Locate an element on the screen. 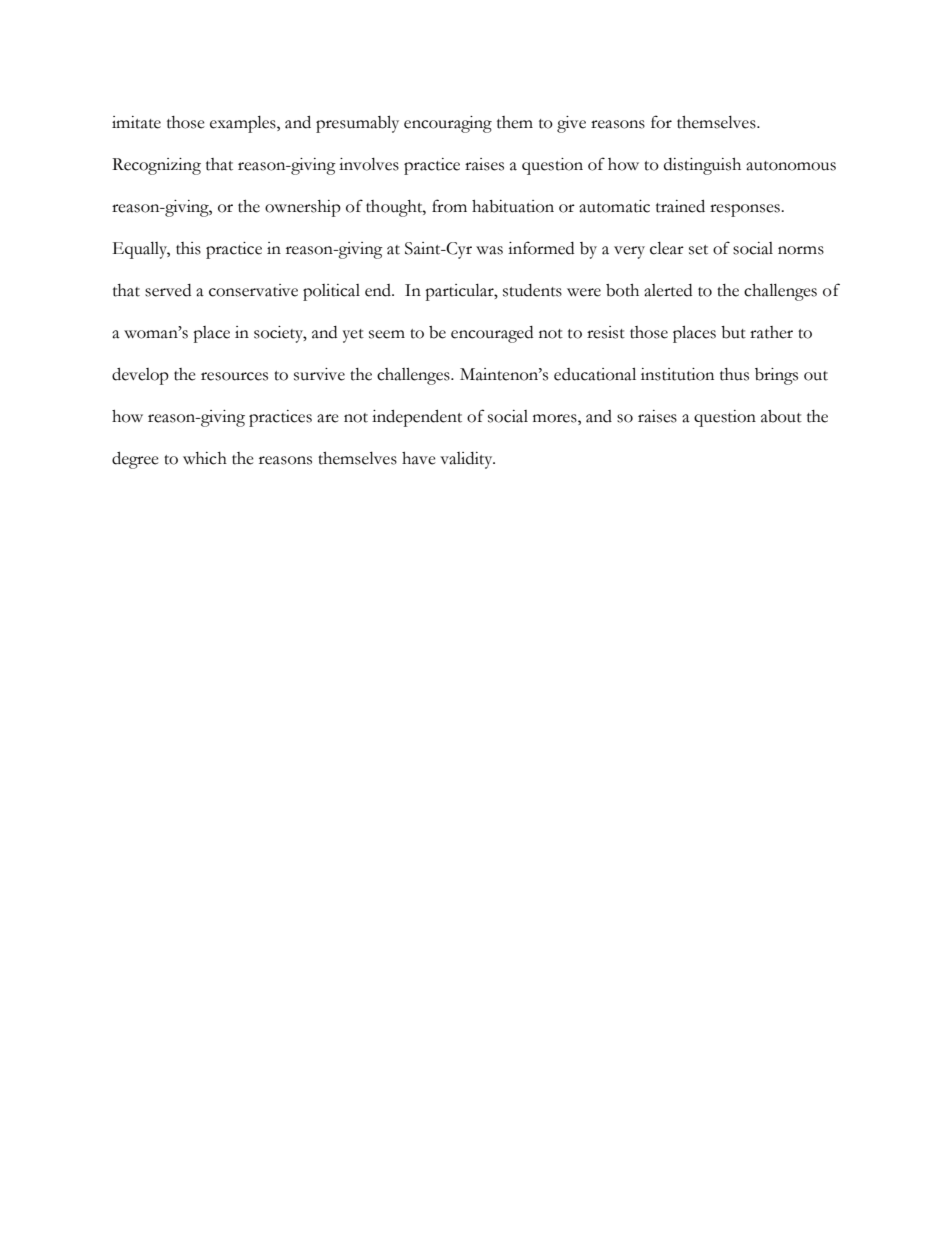 This screenshot has height=1233, width=952. which is located at coordinates (205, 458).
